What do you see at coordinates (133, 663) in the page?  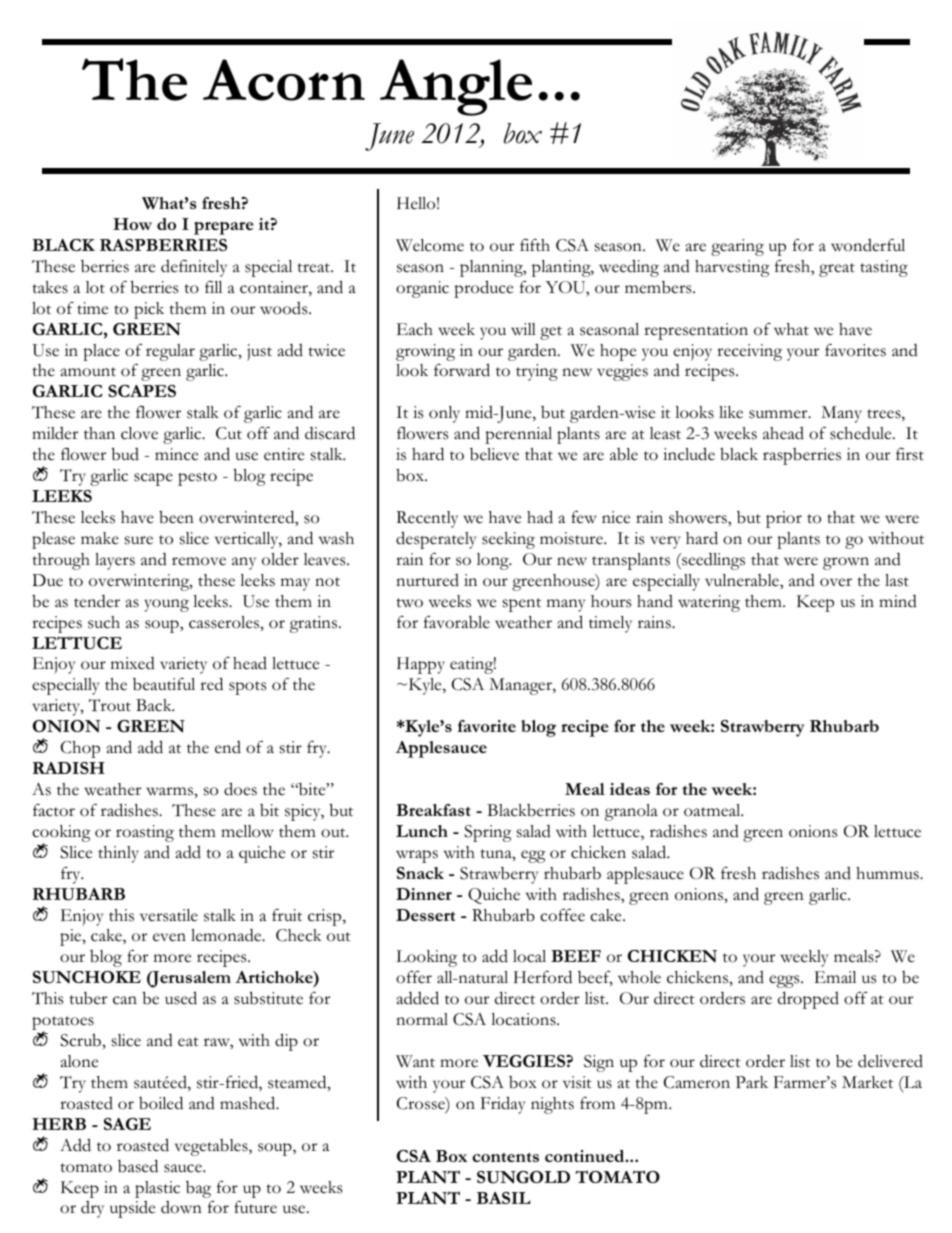 I see `mixed` at bounding box center [133, 663].
